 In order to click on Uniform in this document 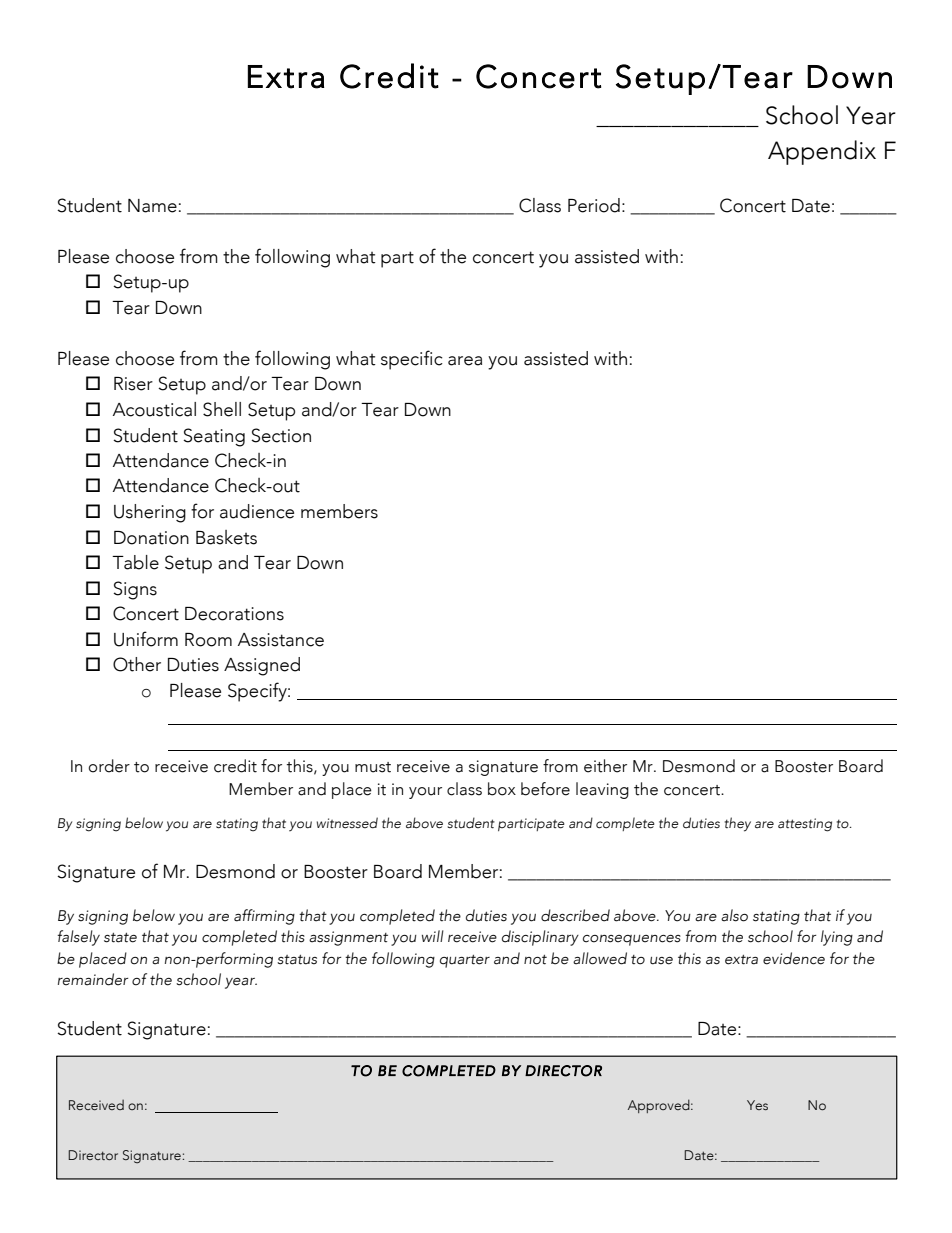, I will do `click(146, 639)`.
